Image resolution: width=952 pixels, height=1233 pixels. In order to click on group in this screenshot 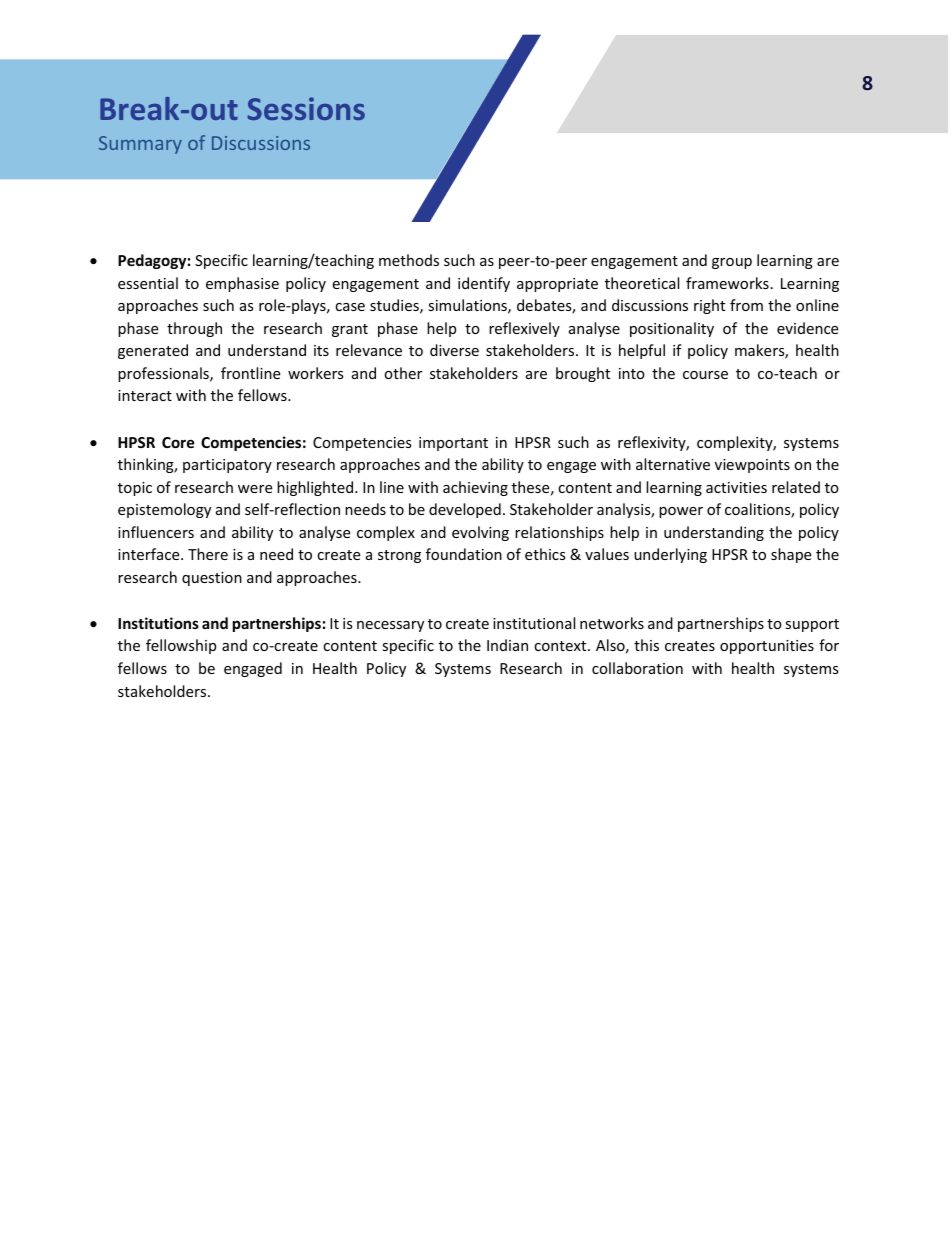, I will do `click(732, 263)`.
